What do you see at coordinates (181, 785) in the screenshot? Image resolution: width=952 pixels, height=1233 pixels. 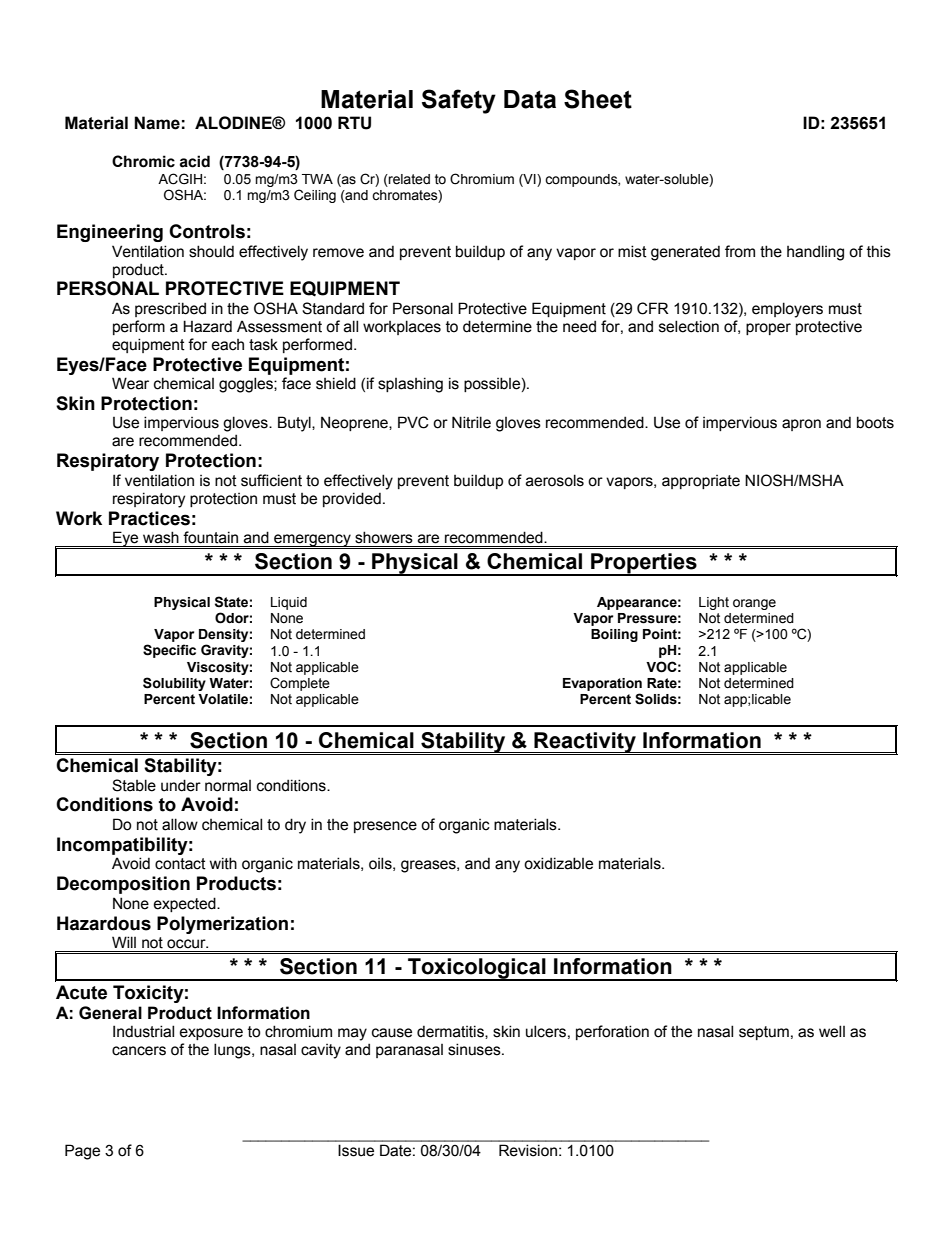 I see `under` at bounding box center [181, 785].
